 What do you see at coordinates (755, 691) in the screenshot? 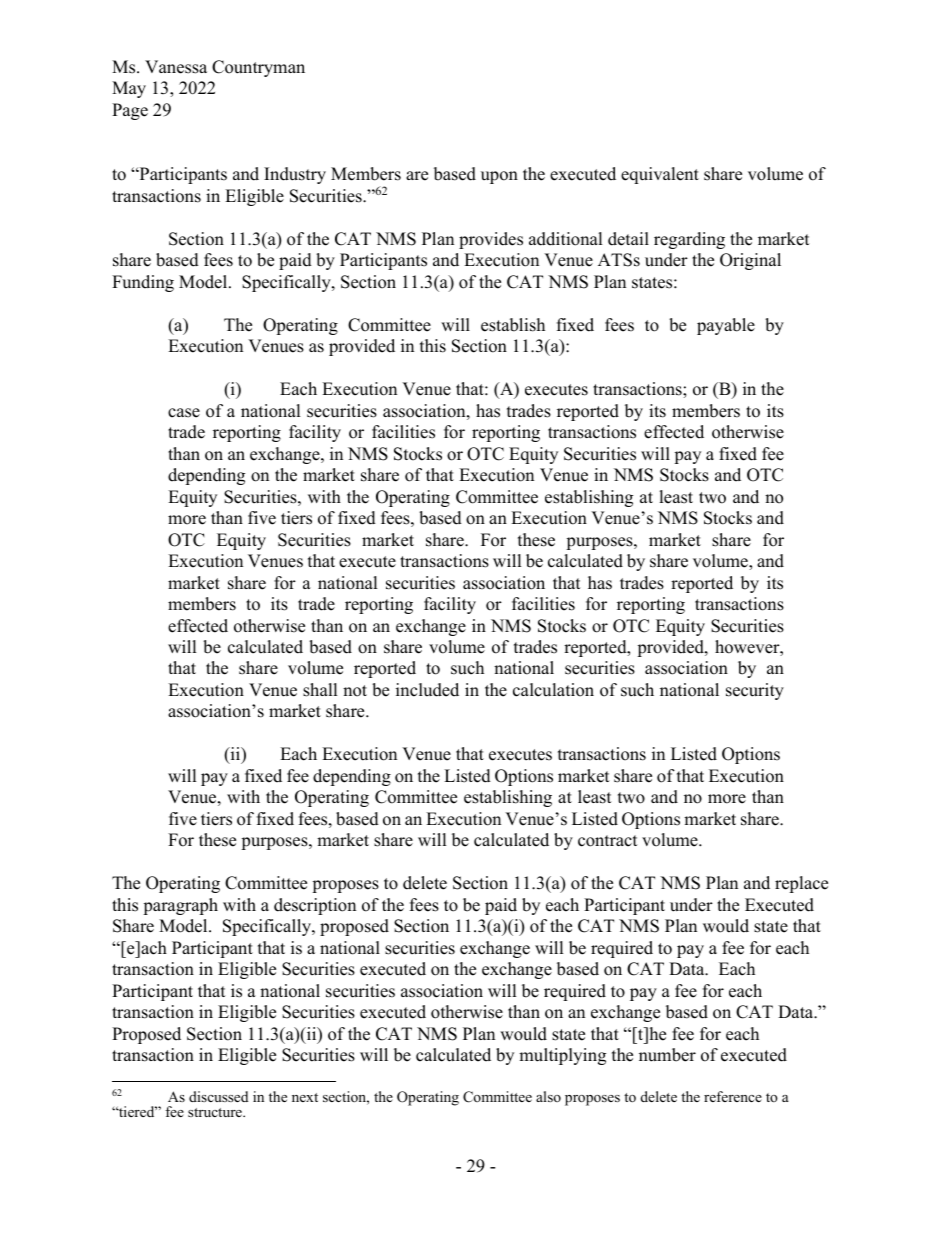
I see `security` at bounding box center [755, 691].
